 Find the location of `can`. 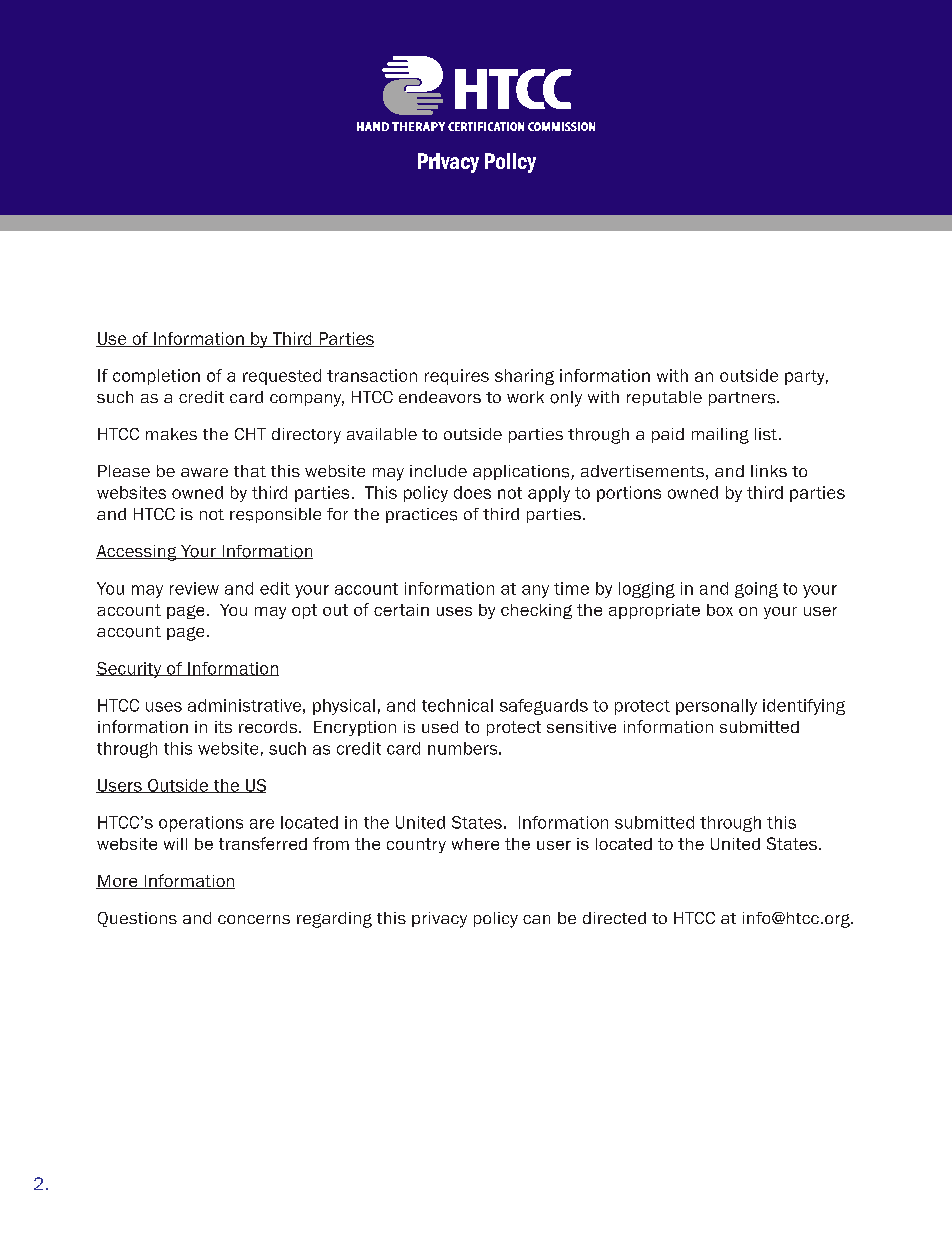

can is located at coordinates (536, 919).
